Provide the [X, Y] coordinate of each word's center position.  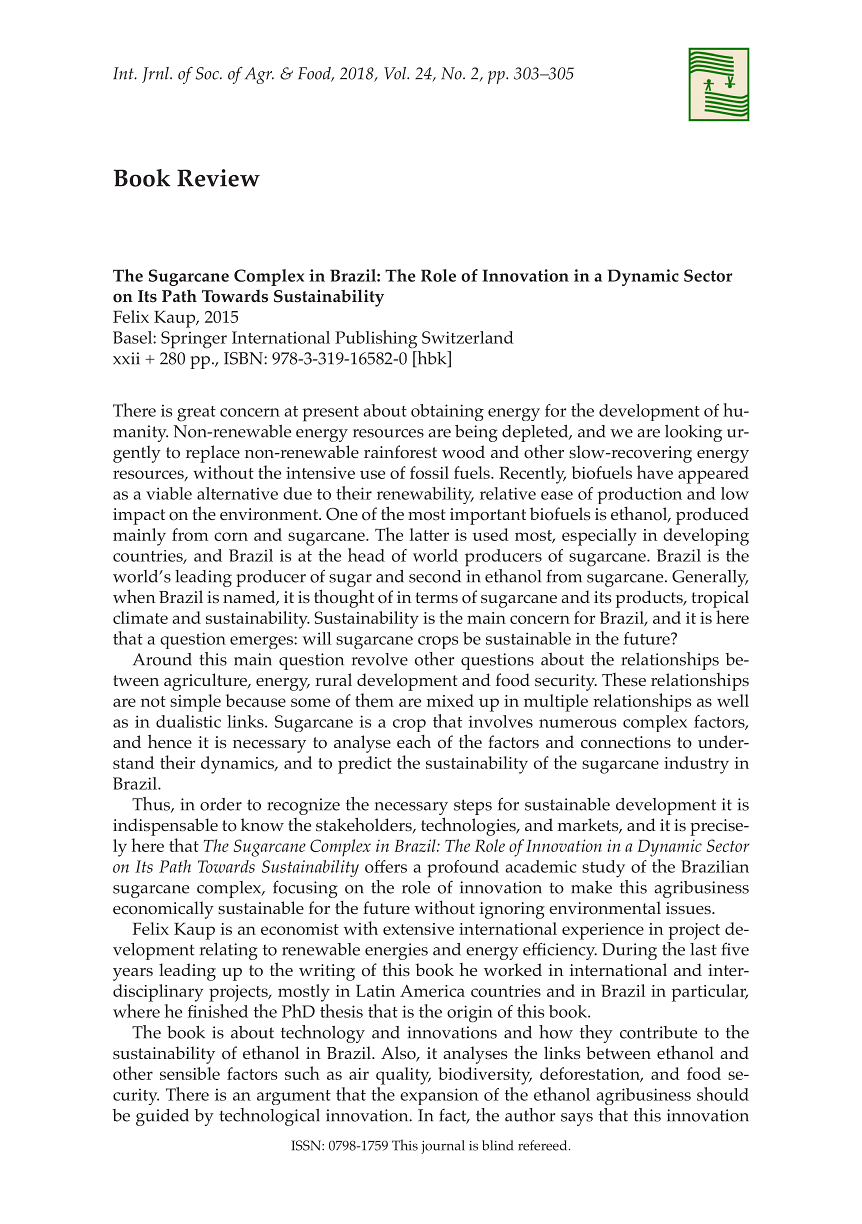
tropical [720, 599]
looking [693, 433]
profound [463, 869]
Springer [194, 340]
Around [162, 659]
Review [218, 178]
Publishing [376, 339]
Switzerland [468, 337]
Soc [208, 73]
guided [162, 1117]
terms [436, 597]
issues [689, 908]
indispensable [165, 827]
